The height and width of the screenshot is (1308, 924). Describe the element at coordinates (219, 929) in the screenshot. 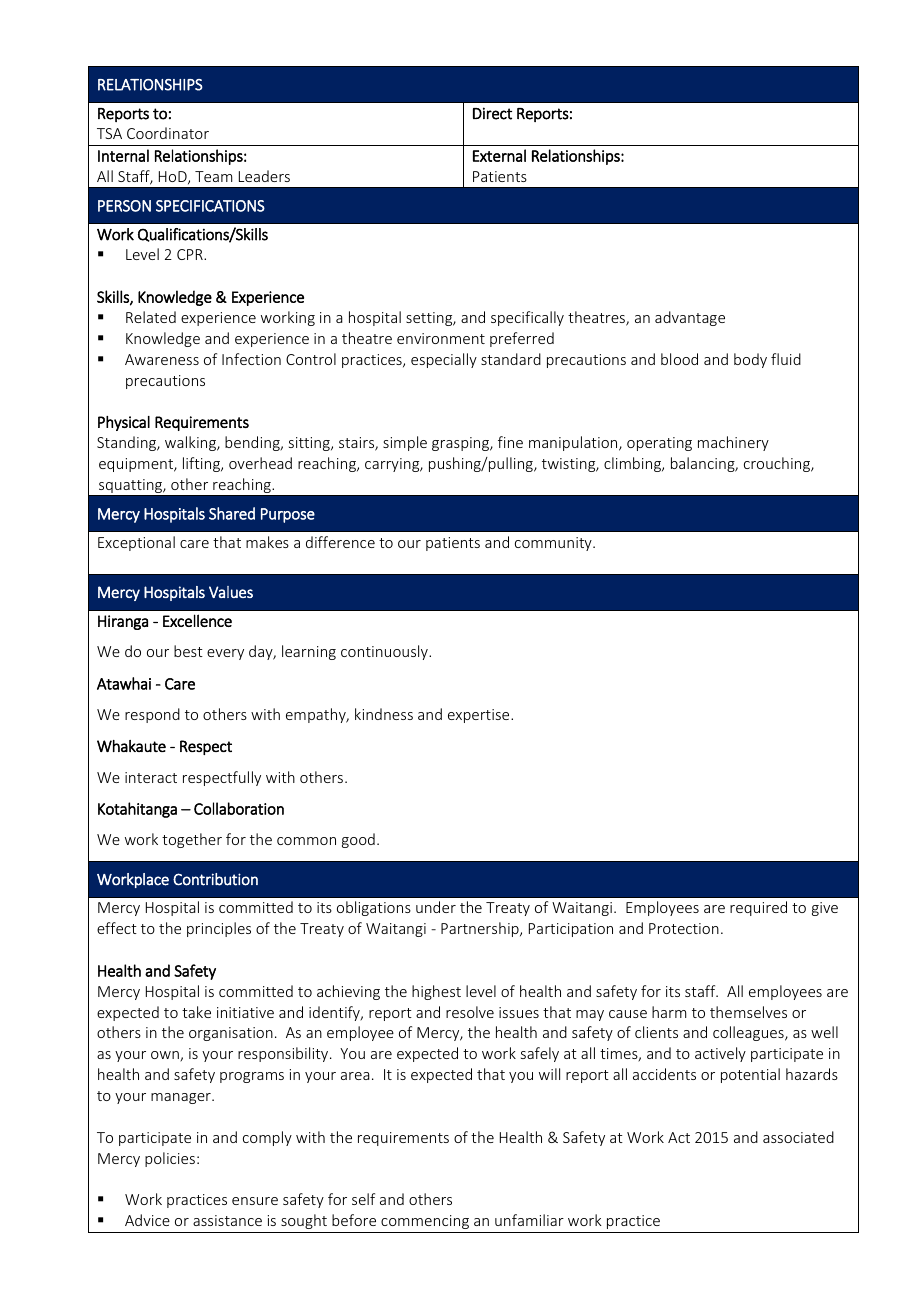

I see `principles` at that location.
